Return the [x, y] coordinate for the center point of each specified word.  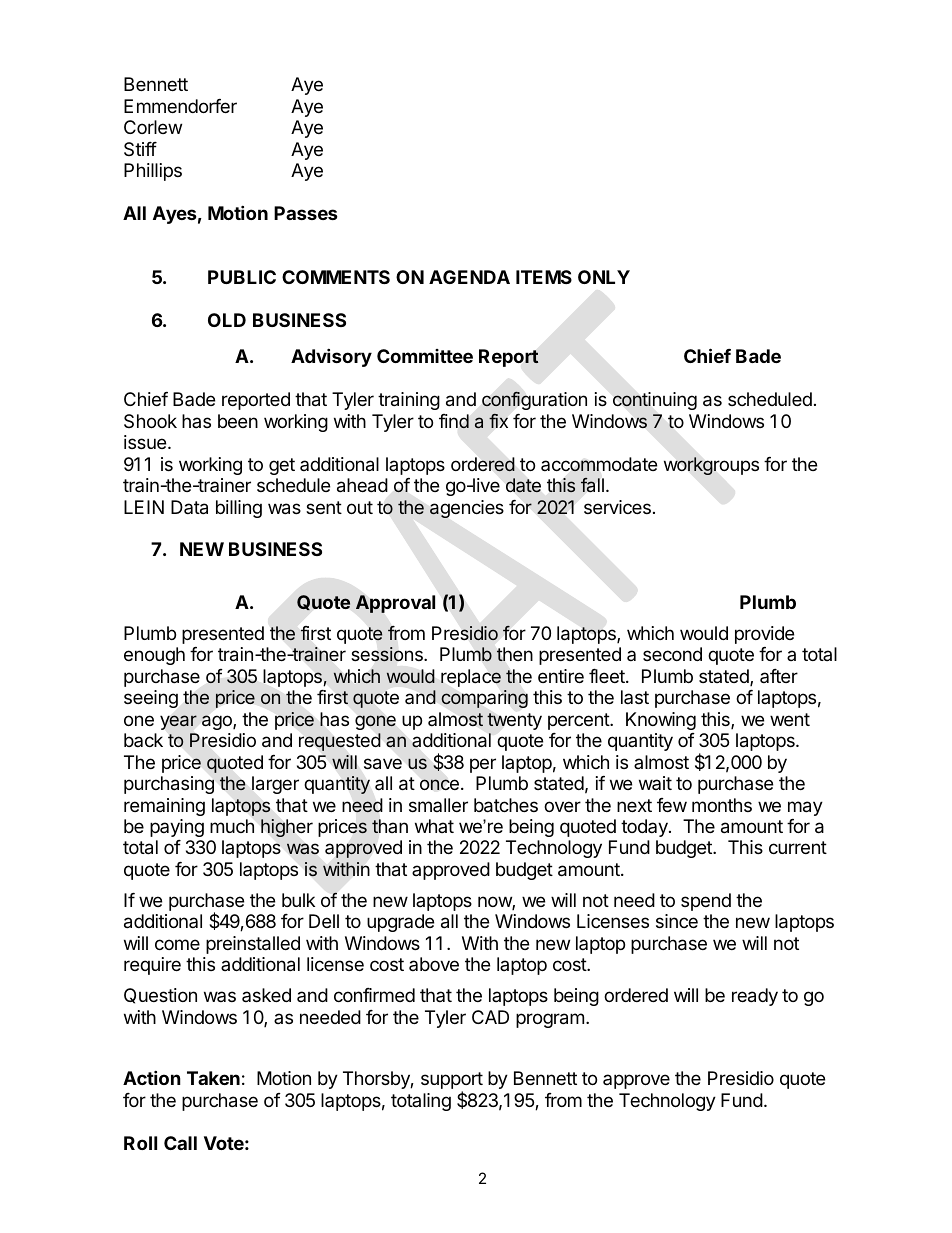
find [454, 421]
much [232, 826]
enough [154, 656]
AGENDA [469, 277]
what [434, 826]
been [238, 421]
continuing [655, 401]
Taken [213, 1078]
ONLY [604, 277]
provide [764, 635]
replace [471, 678]
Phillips [153, 172]
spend [706, 902]
